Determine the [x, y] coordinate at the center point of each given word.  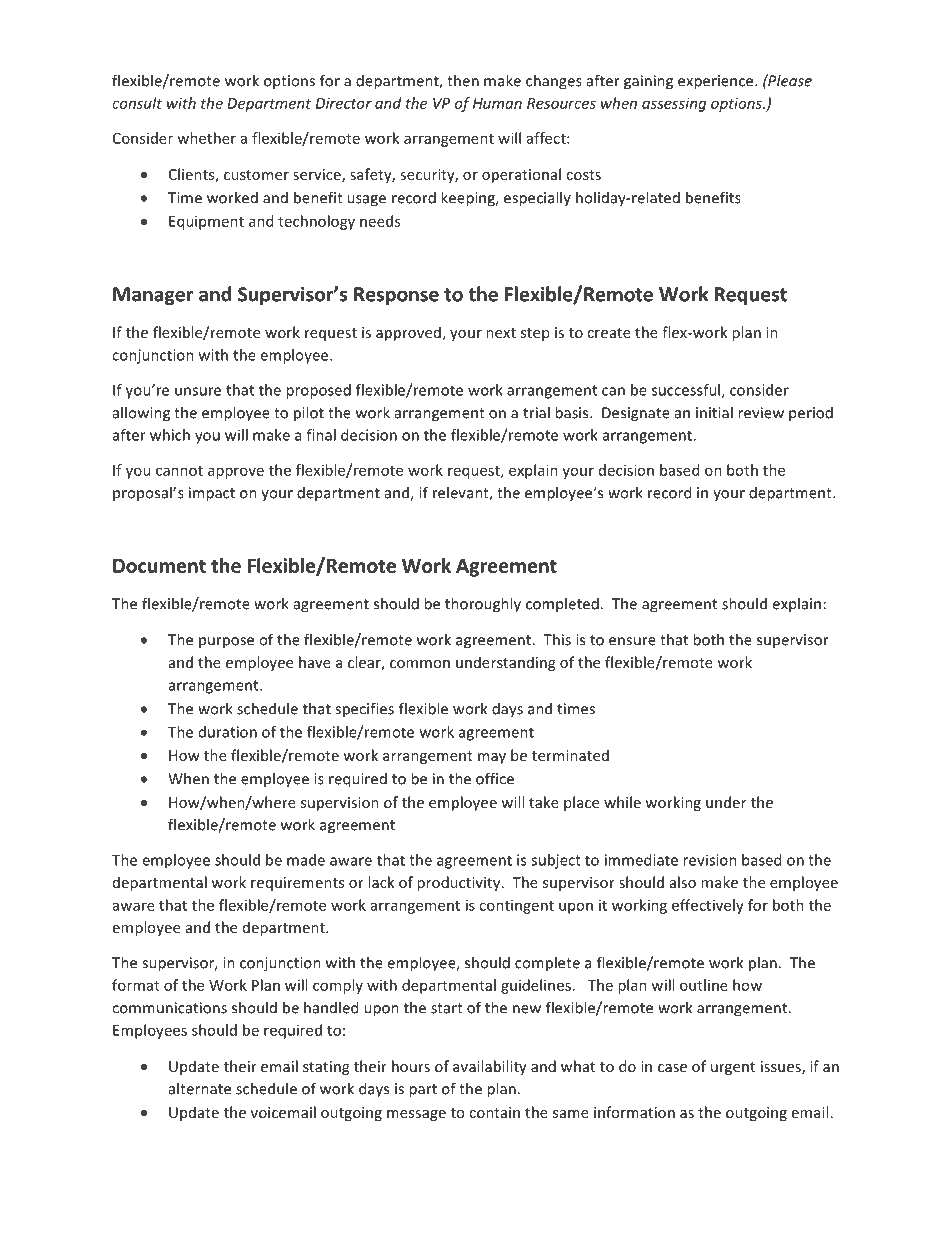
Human [497, 103]
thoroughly [483, 605]
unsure [198, 391]
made [306, 860]
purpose [226, 643]
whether [206, 138]
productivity [460, 883]
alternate [200, 1088]
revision [710, 860]
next [501, 333]
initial [714, 412]
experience [717, 82]
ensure [632, 641]
